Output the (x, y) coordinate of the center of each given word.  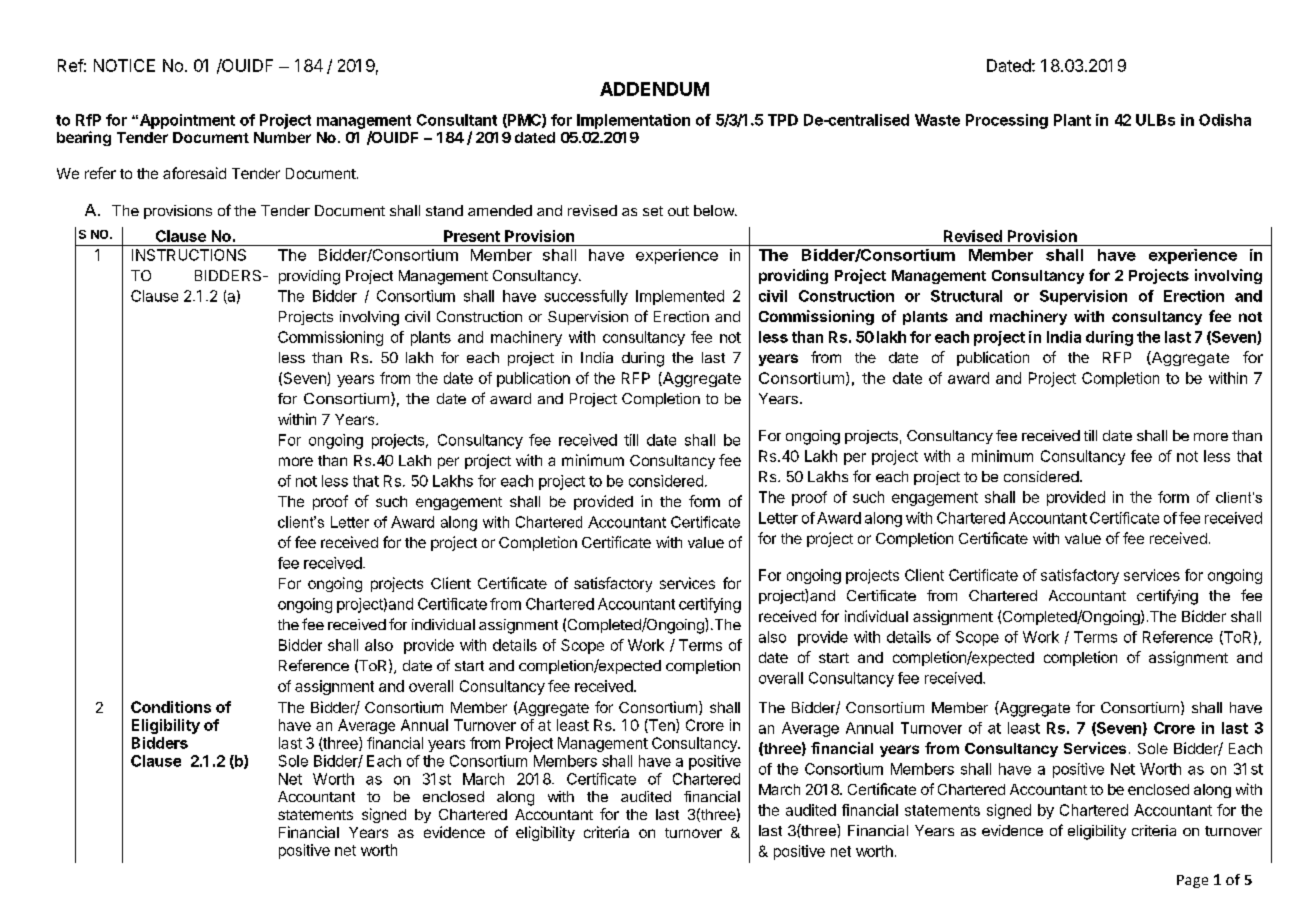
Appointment (187, 121)
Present (472, 236)
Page (1192, 881)
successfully (586, 297)
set (653, 211)
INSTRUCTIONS (189, 255)
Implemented (680, 297)
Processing (1007, 121)
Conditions (171, 707)
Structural (966, 296)
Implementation (633, 121)
